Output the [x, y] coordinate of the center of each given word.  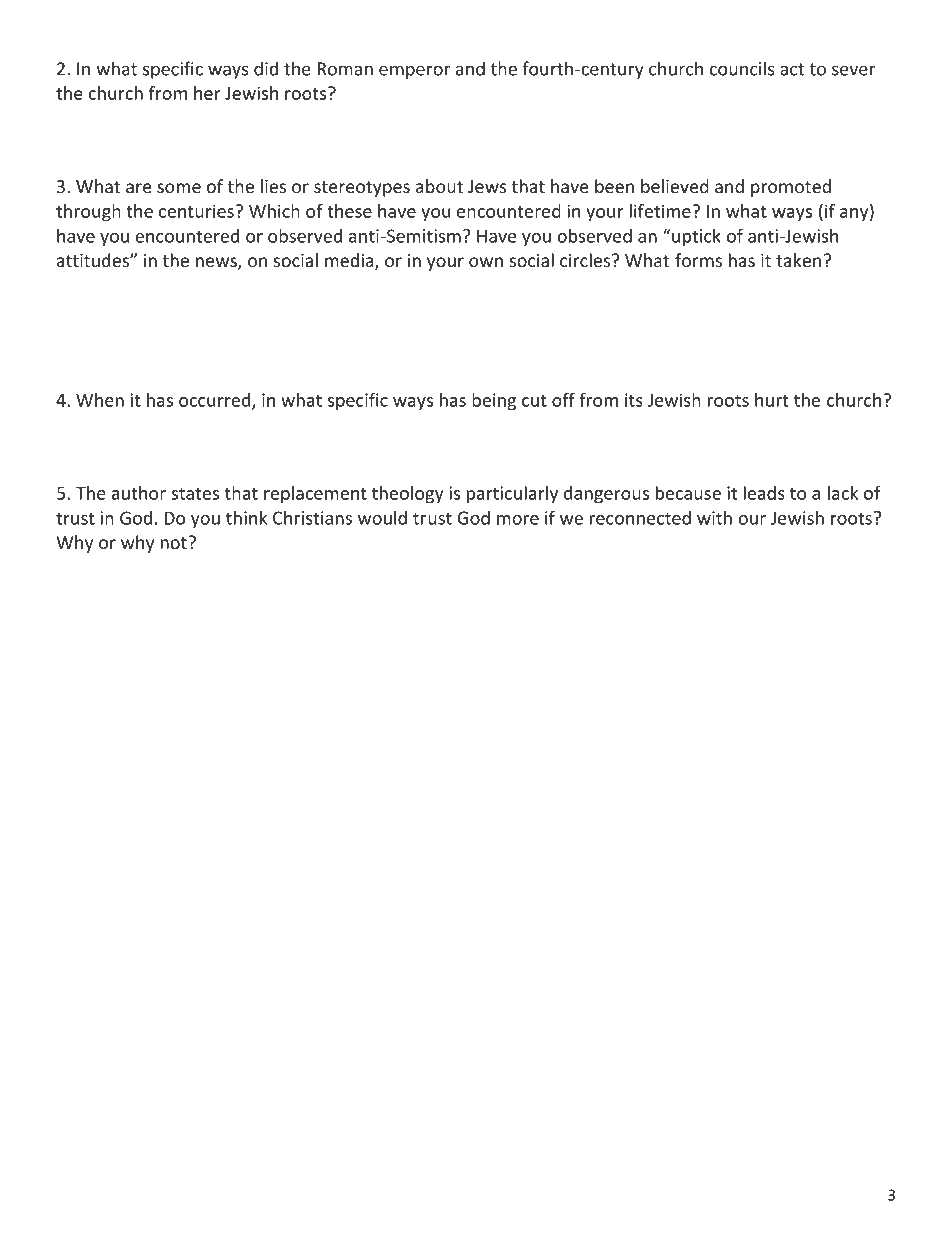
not [174, 542]
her [207, 93]
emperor [414, 72]
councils [742, 68]
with [714, 518]
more [518, 520]
